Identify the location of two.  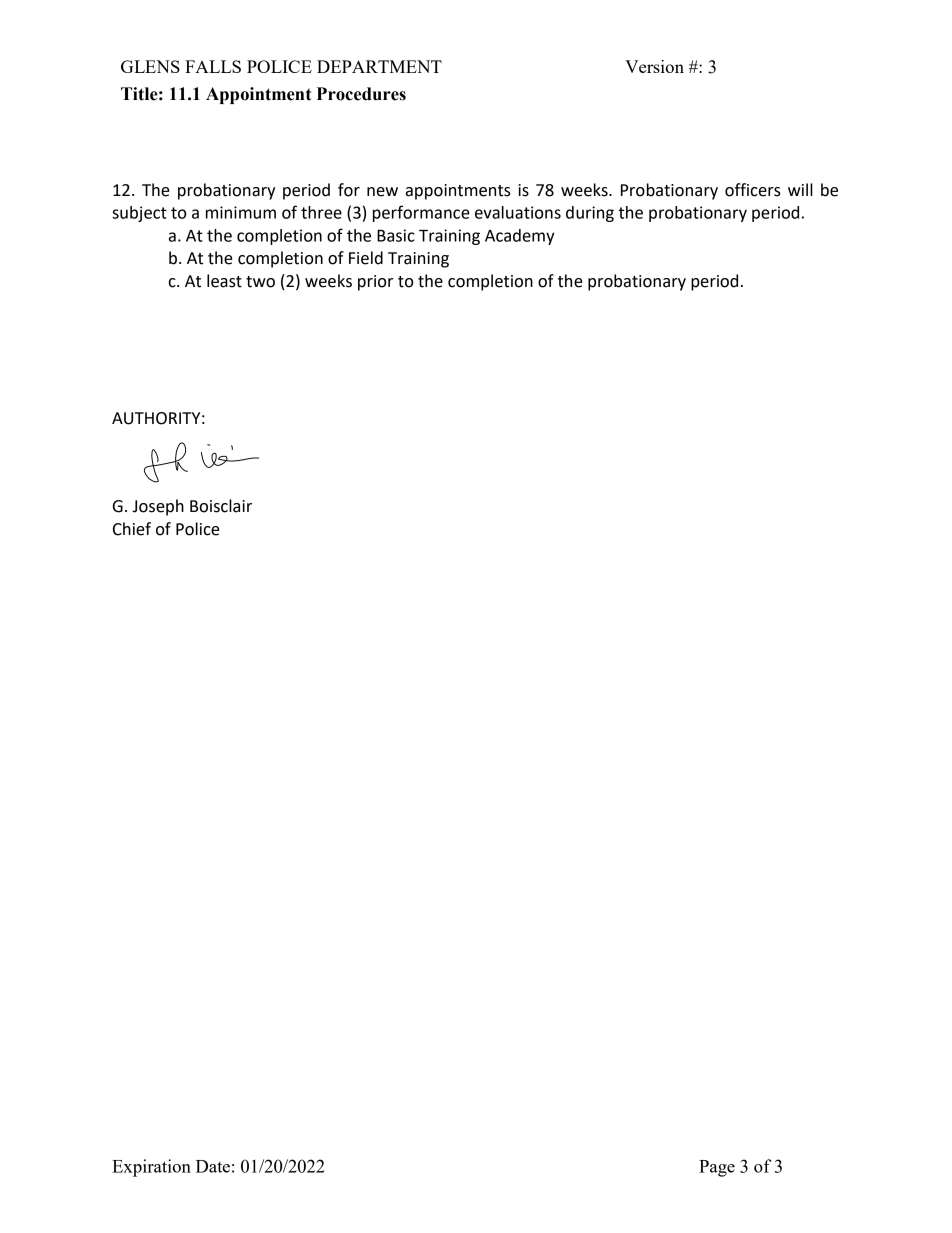
(260, 282).
